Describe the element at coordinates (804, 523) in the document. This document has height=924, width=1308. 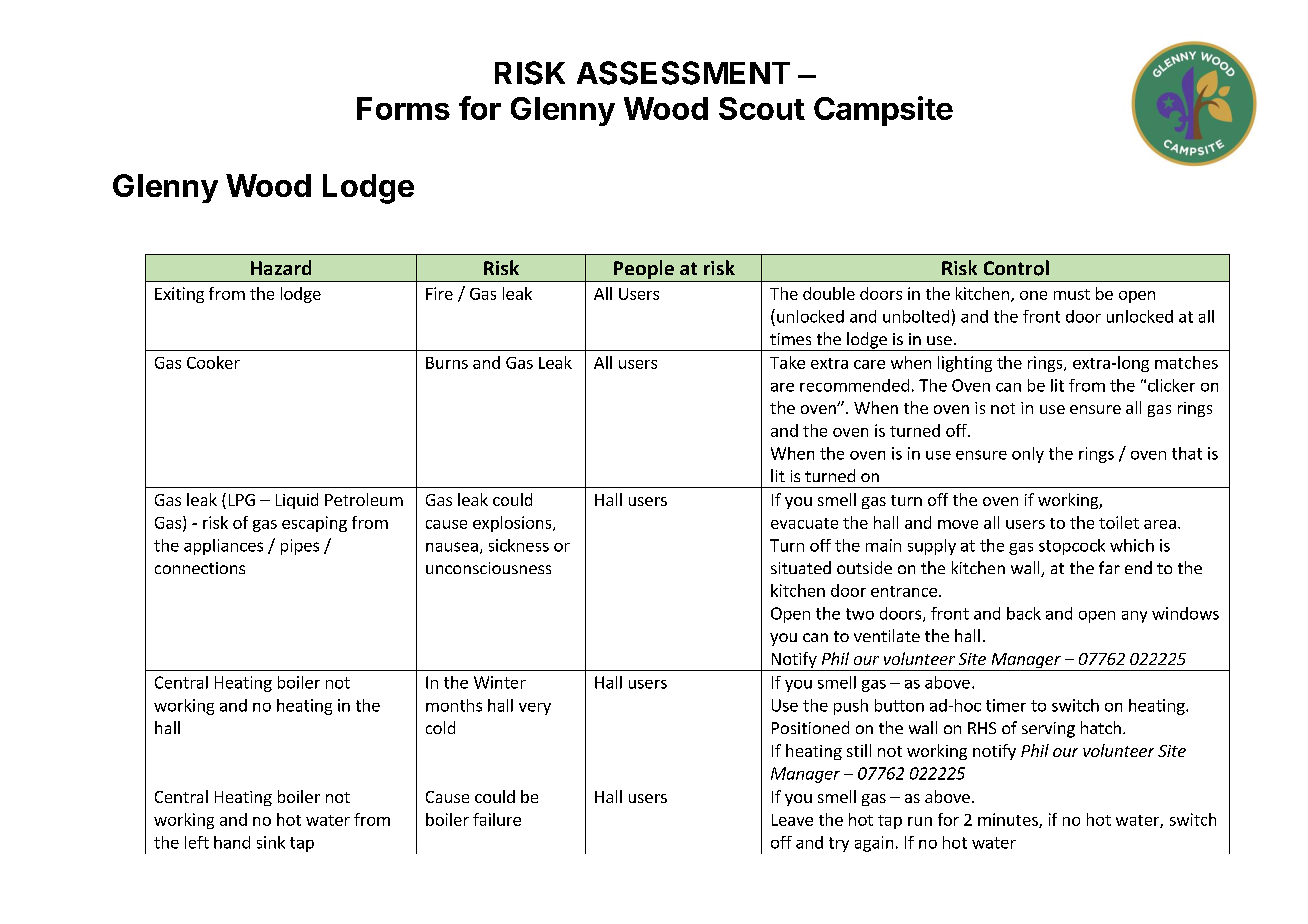
I see `evacuate` at that location.
